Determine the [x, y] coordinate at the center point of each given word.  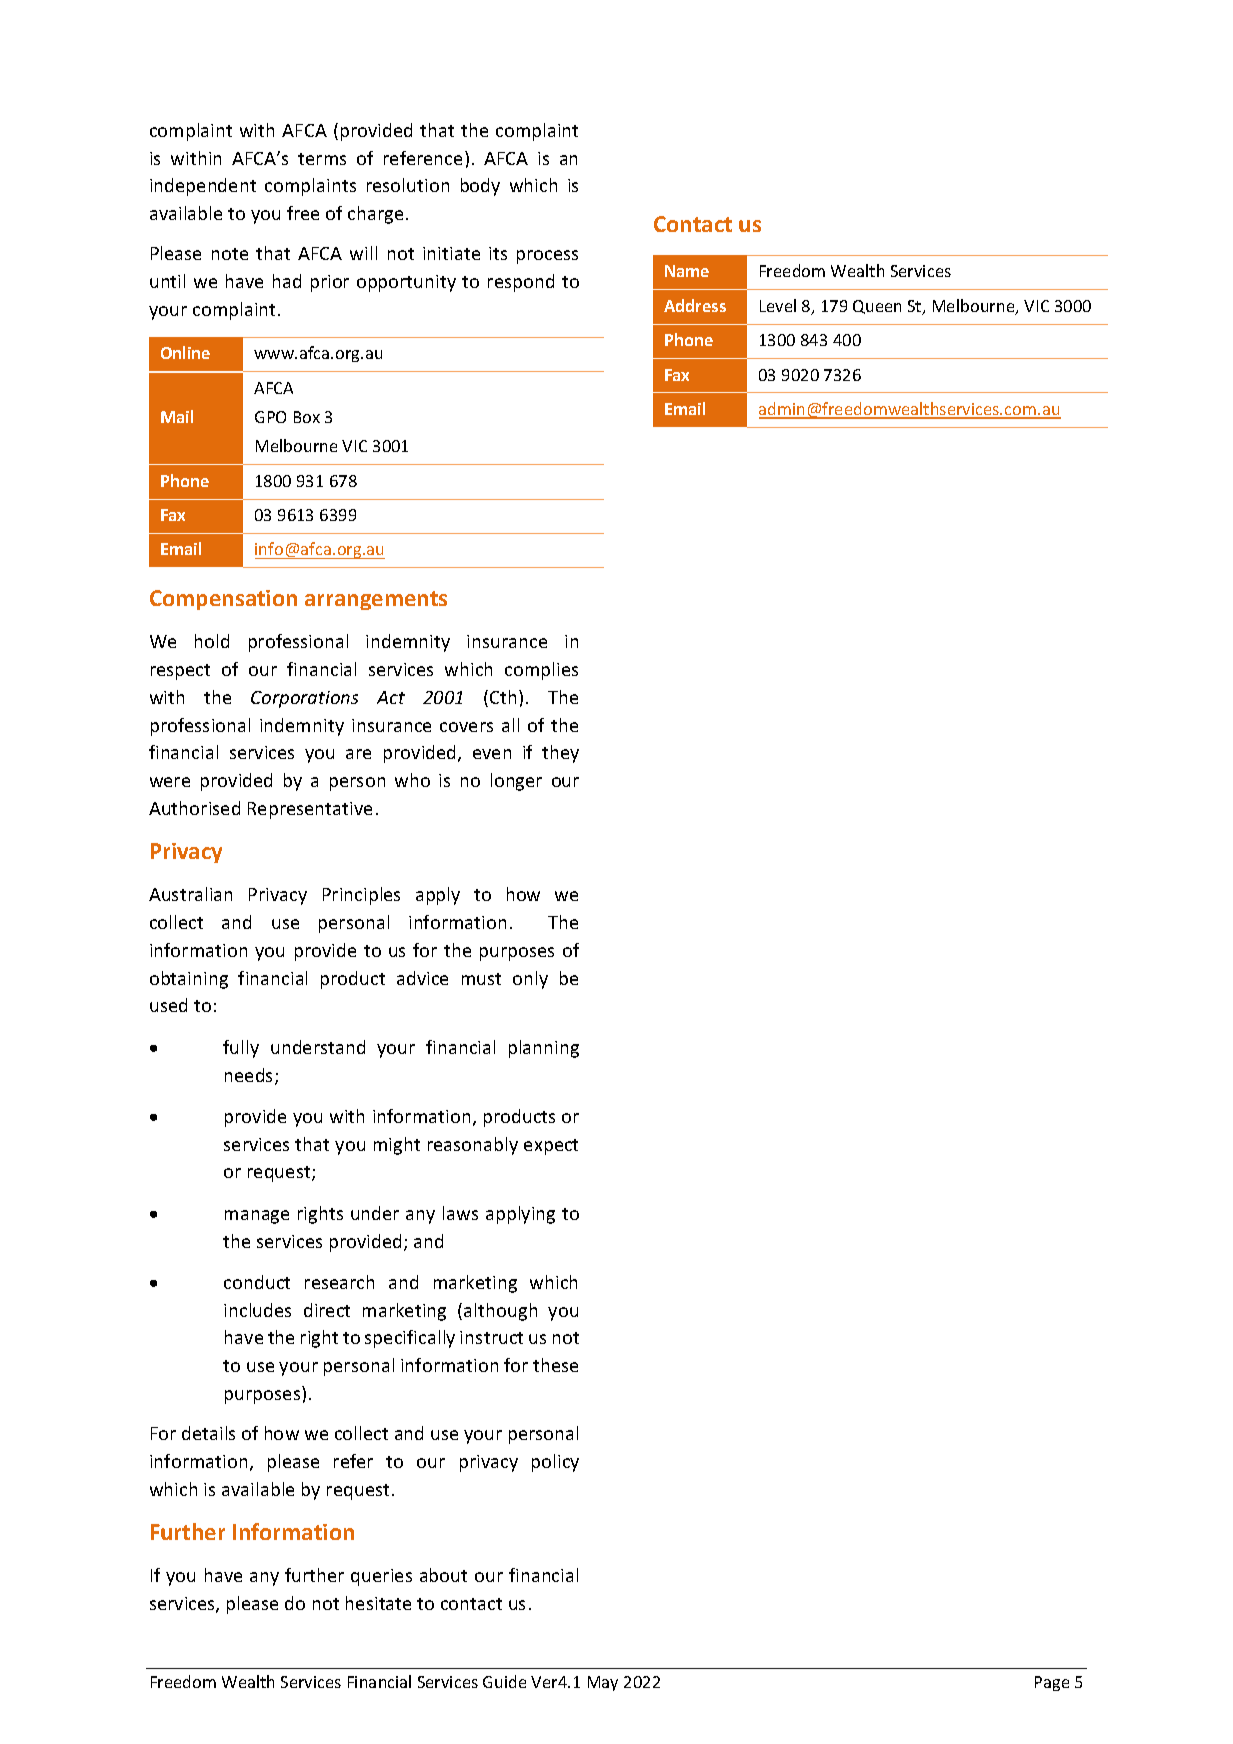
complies [541, 671]
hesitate [378, 1603]
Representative [310, 810]
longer [516, 782]
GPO [270, 417]
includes [257, 1310]
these [555, 1365]
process [547, 257]
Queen [877, 307]
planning [544, 1049]
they [560, 754]
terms [322, 159]
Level [778, 305]
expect [551, 1147]
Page [1052, 1683]
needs [250, 1076]
